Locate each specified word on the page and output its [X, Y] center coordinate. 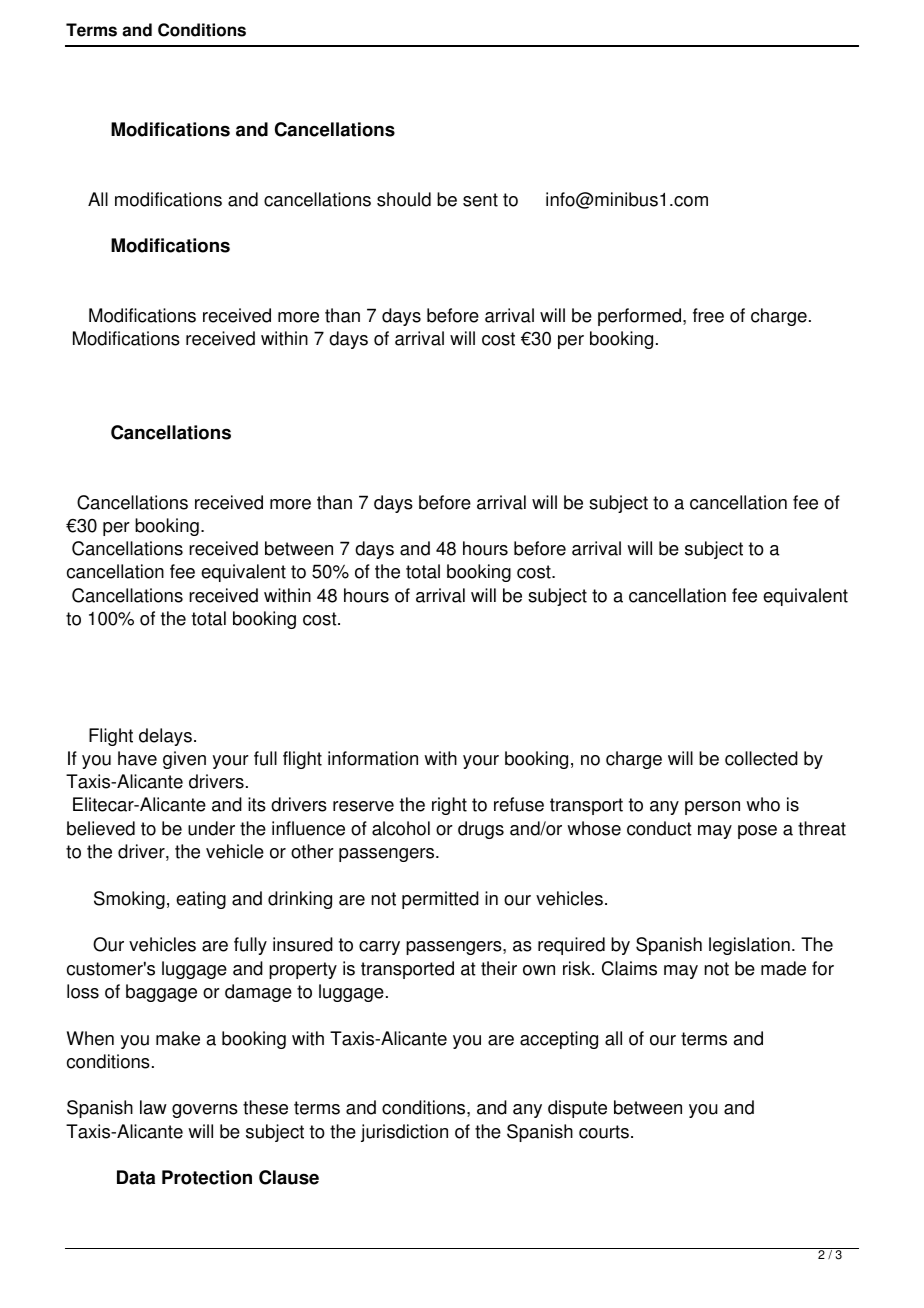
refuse [519, 804]
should [404, 199]
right [449, 806]
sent [480, 200]
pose [757, 832]
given [184, 760]
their [499, 968]
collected [761, 758]
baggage [161, 993]
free [708, 315]
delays [165, 737]
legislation [749, 946]
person [712, 808]
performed [641, 317]
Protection [207, 1177]
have [137, 758]
